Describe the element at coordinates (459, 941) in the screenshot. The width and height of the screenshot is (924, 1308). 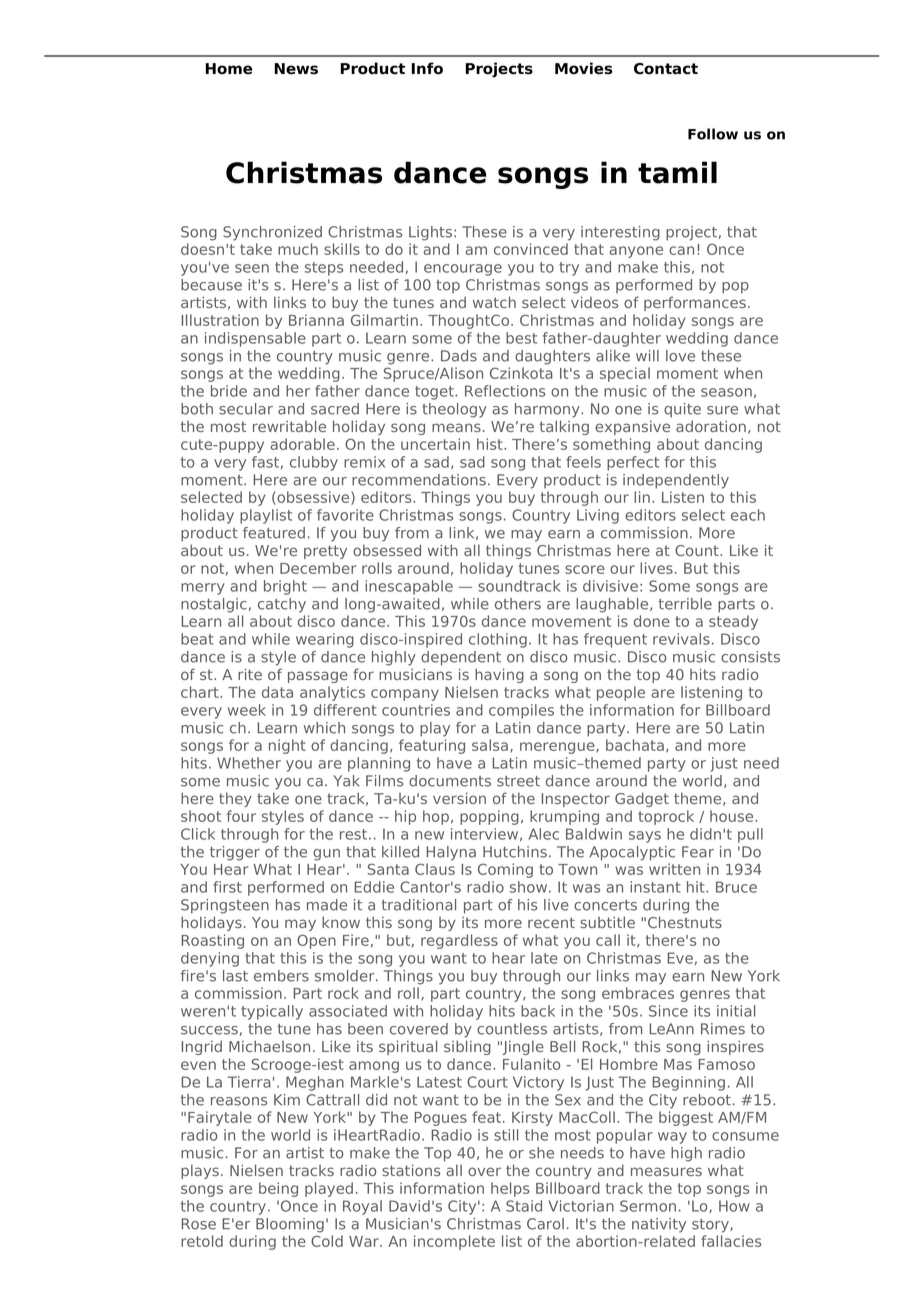
I see `regardless` at that location.
